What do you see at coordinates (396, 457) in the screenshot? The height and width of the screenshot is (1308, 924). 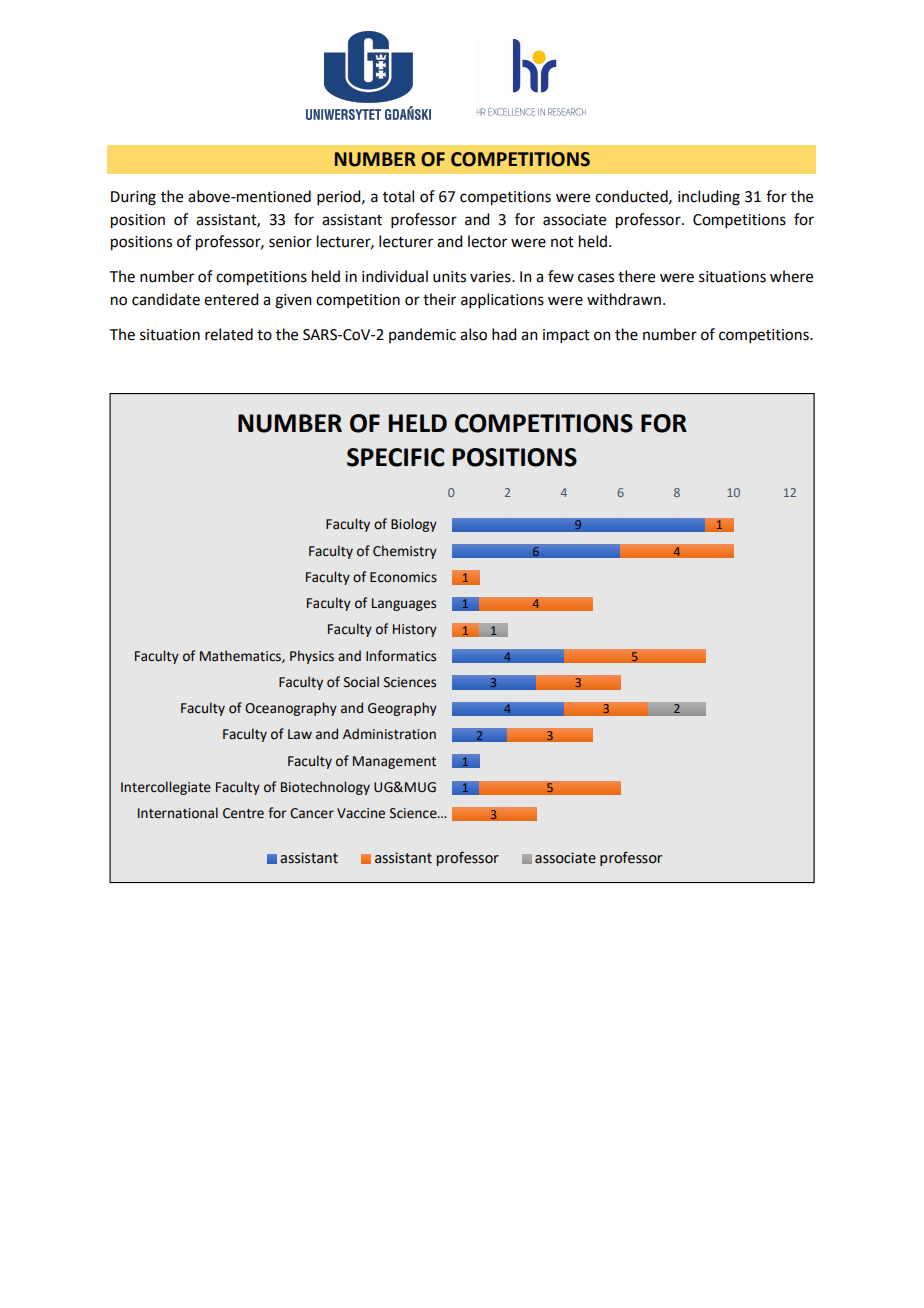 I see `SPECIFIC` at bounding box center [396, 457].
